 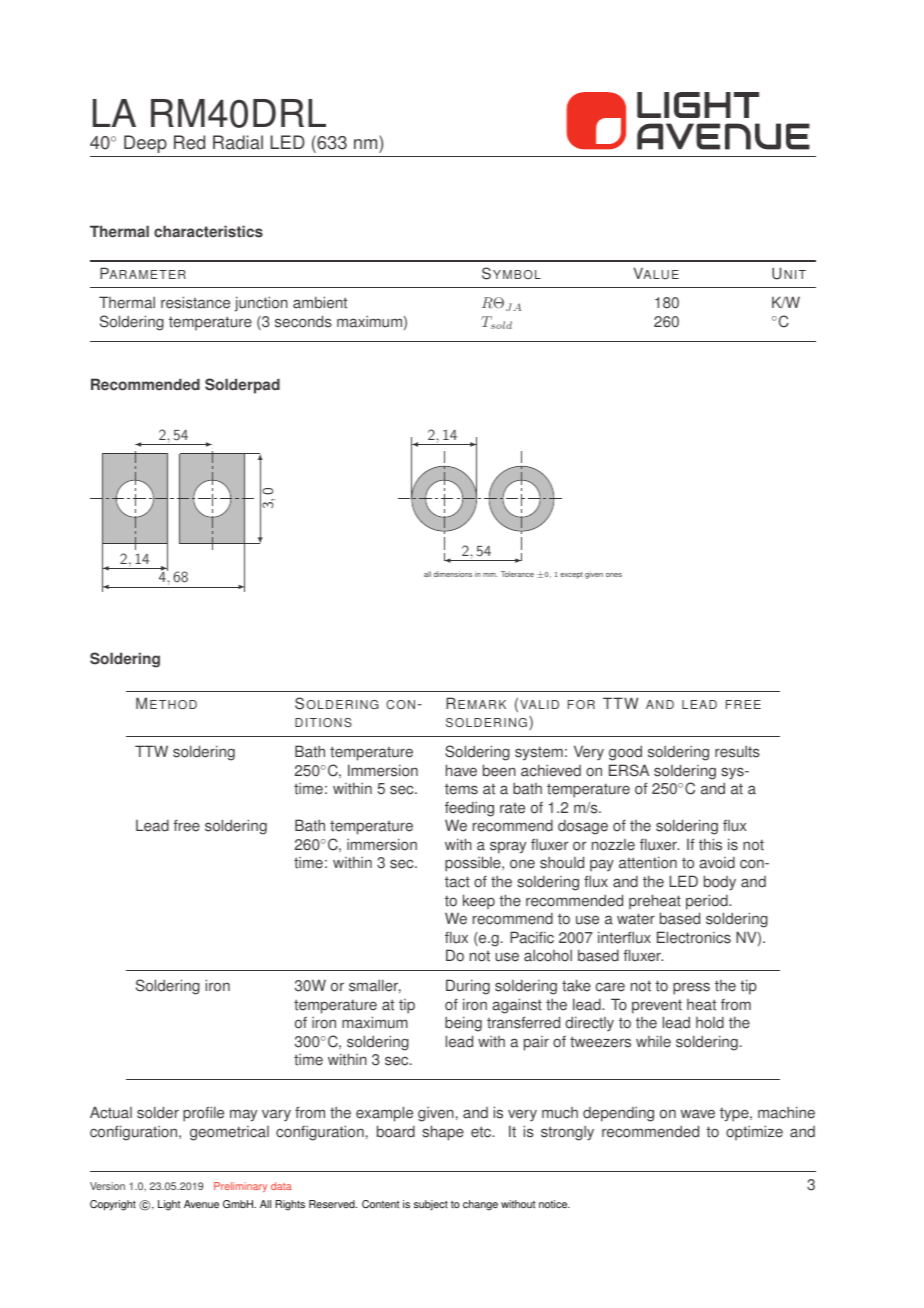 I want to click on seconds, so click(x=303, y=321).
